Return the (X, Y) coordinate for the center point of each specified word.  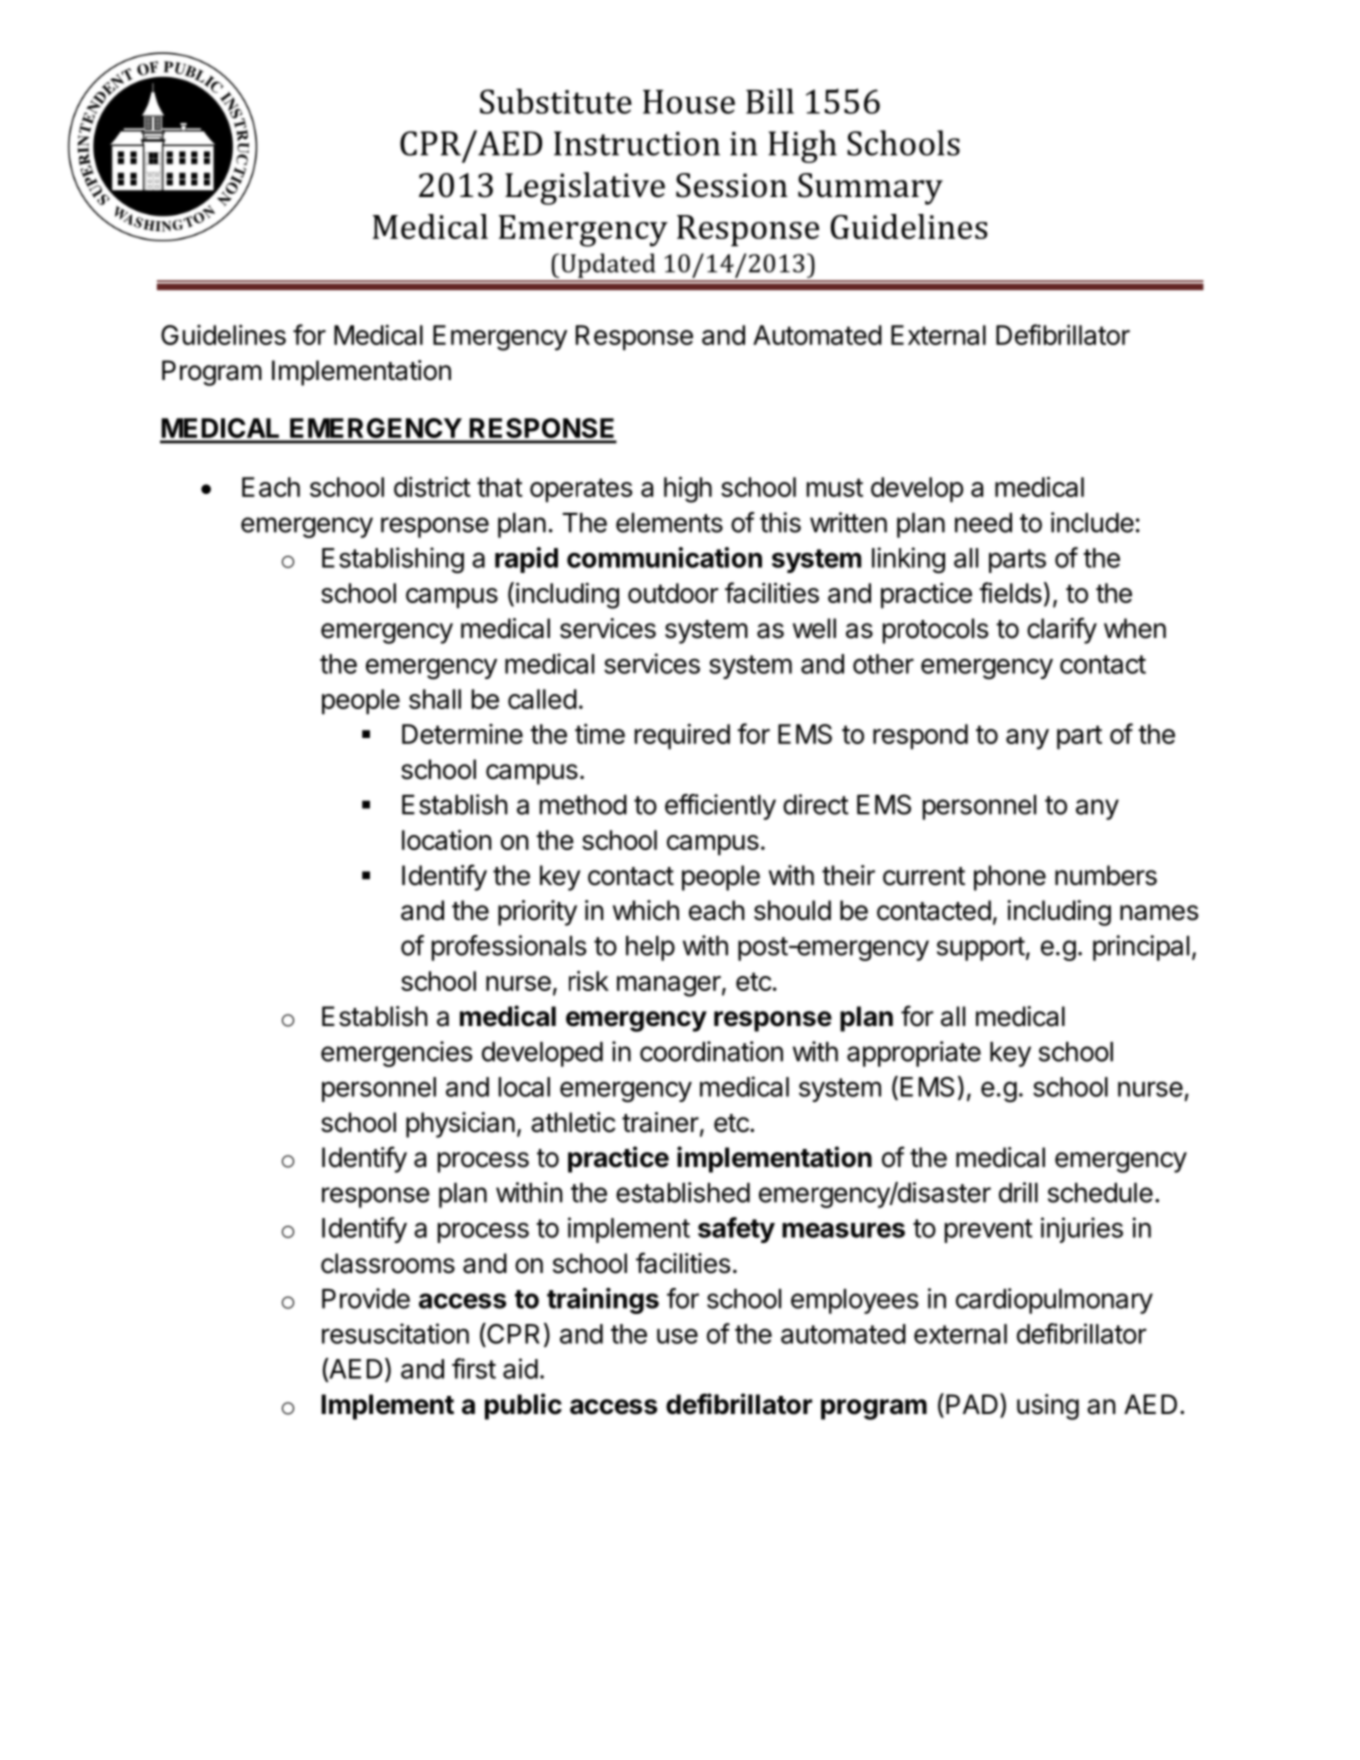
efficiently (720, 807)
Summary (870, 189)
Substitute (556, 101)
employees (854, 1301)
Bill (770, 101)
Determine (462, 734)
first (474, 1368)
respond (920, 736)
